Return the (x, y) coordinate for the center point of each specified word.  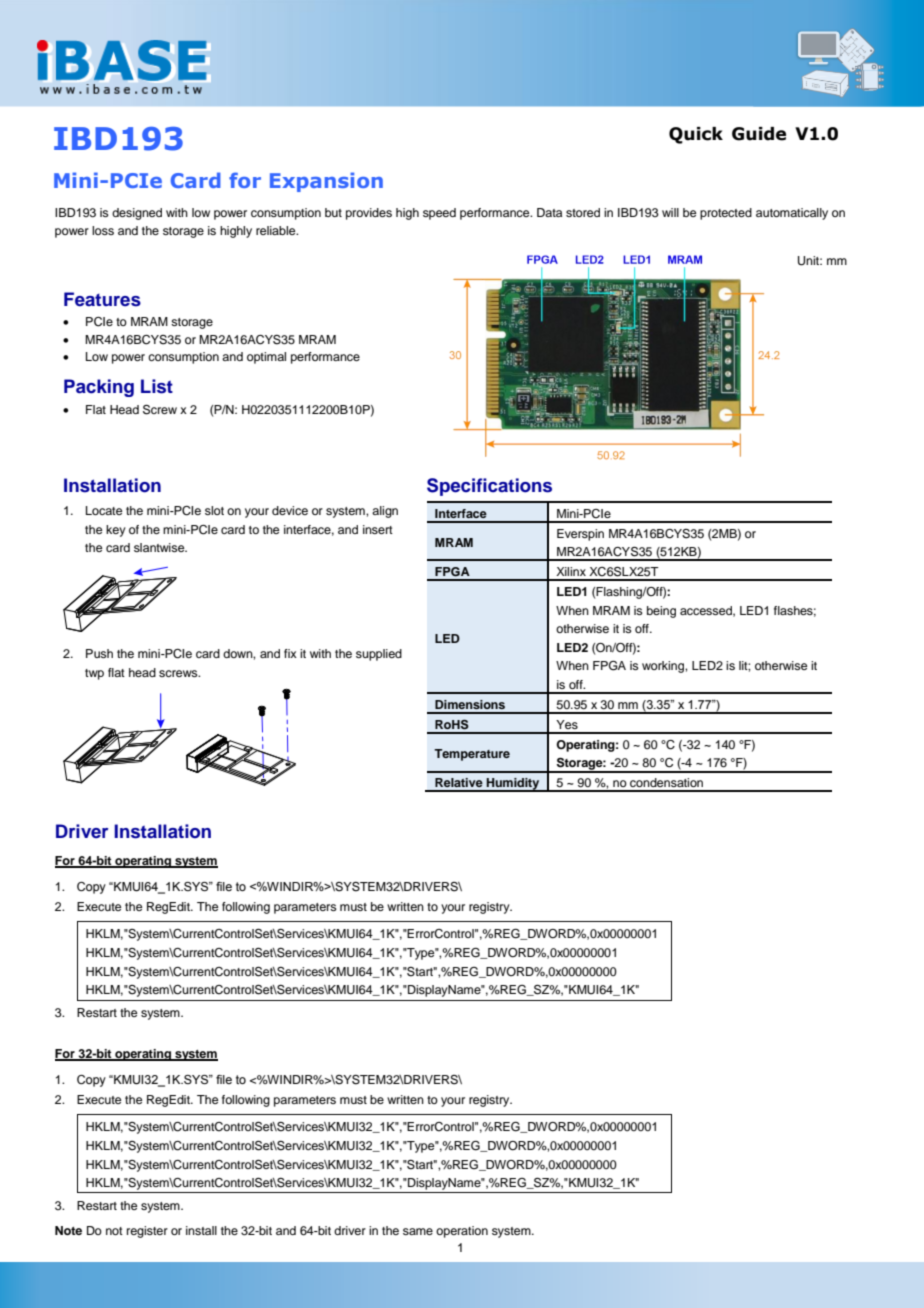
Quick (696, 135)
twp (94, 674)
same (418, 1231)
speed (439, 214)
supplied (379, 655)
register (147, 1232)
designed (137, 214)
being (661, 612)
